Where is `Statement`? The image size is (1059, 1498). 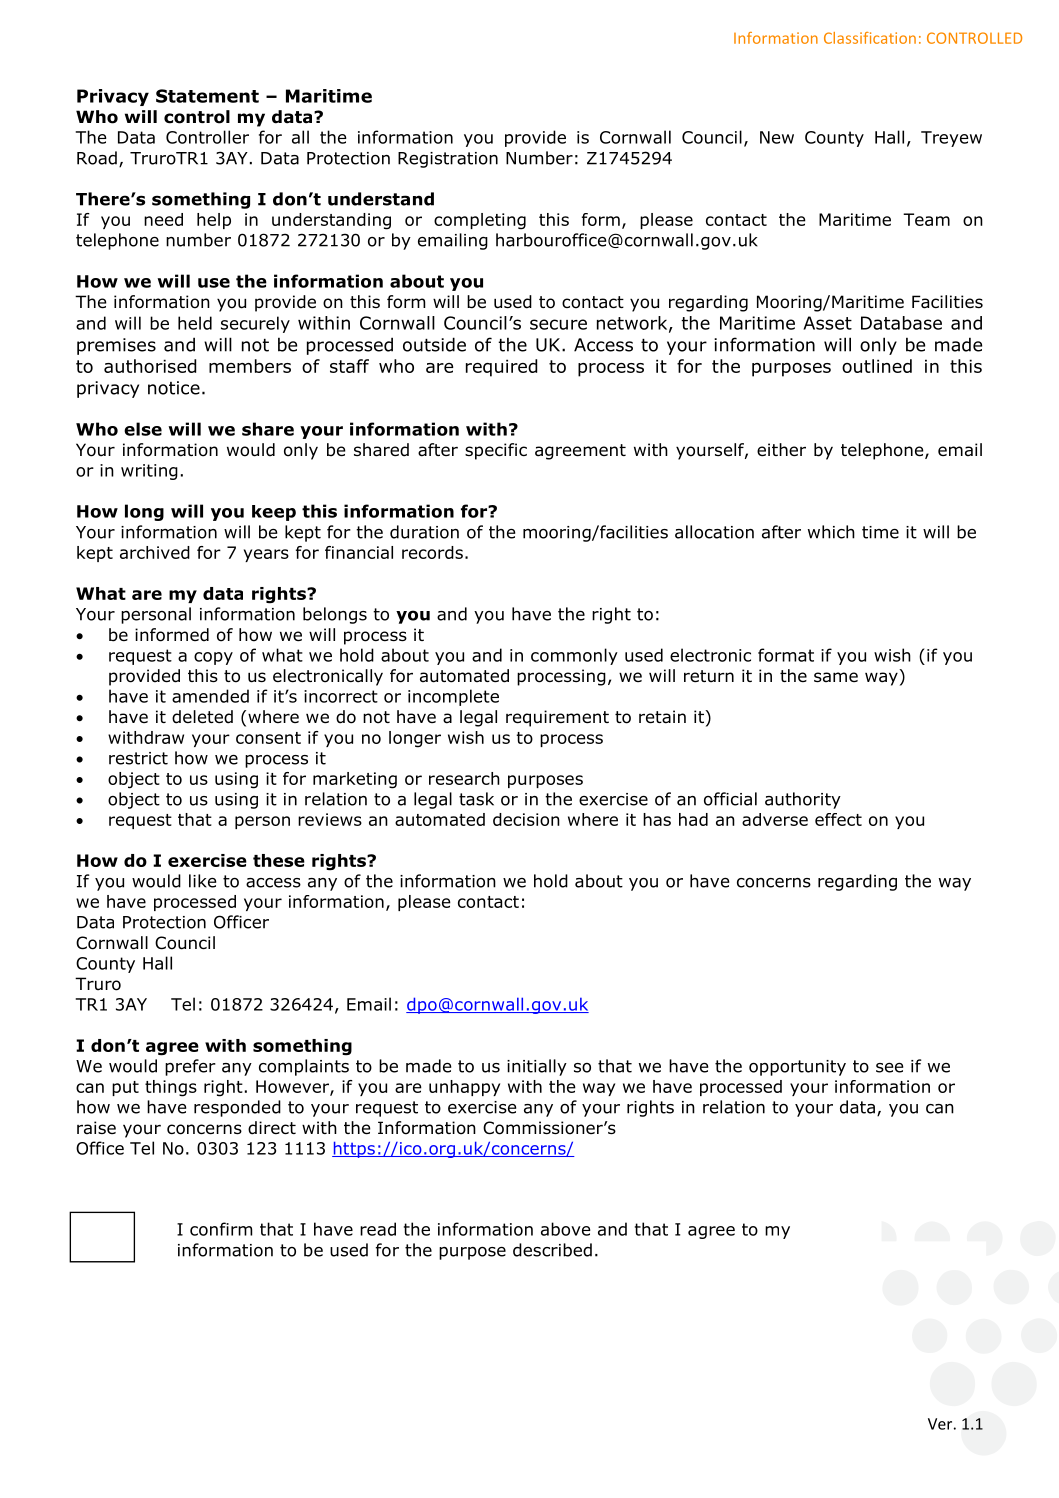
Statement is located at coordinates (207, 96).
